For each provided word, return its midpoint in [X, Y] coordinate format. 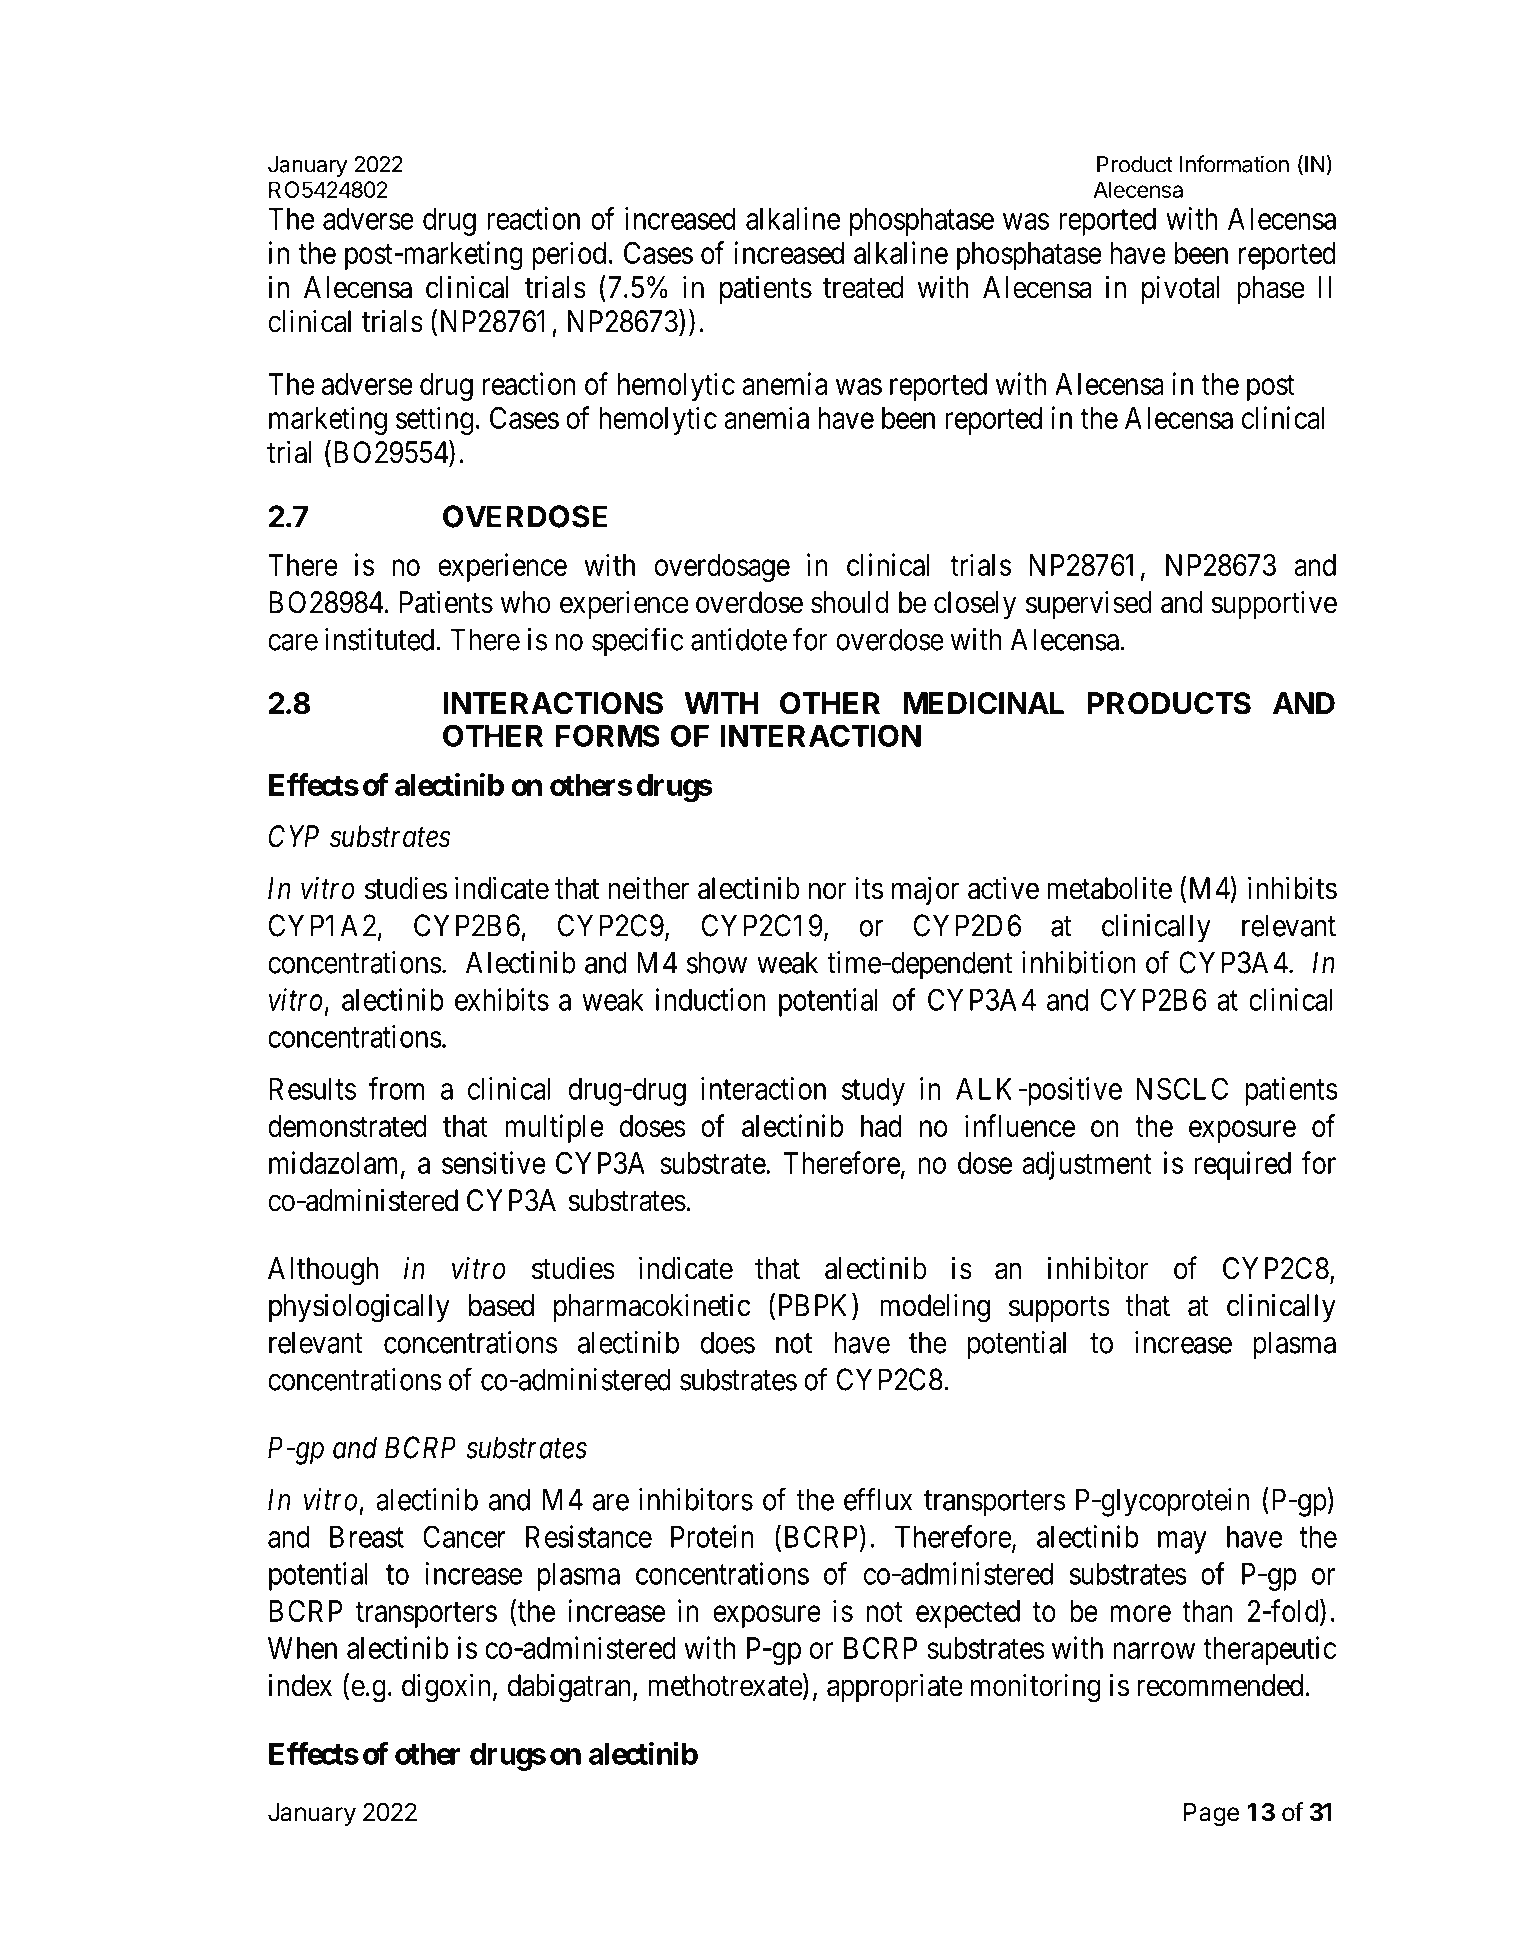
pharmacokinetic [652, 1307]
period [569, 255]
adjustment [1087, 1165]
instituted [381, 639]
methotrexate [725, 1685]
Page [1211, 1815]
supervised [1089, 604]
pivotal [1180, 289]
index [300, 1685]
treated [863, 287]
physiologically [359, 1308]
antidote [739, 639]
